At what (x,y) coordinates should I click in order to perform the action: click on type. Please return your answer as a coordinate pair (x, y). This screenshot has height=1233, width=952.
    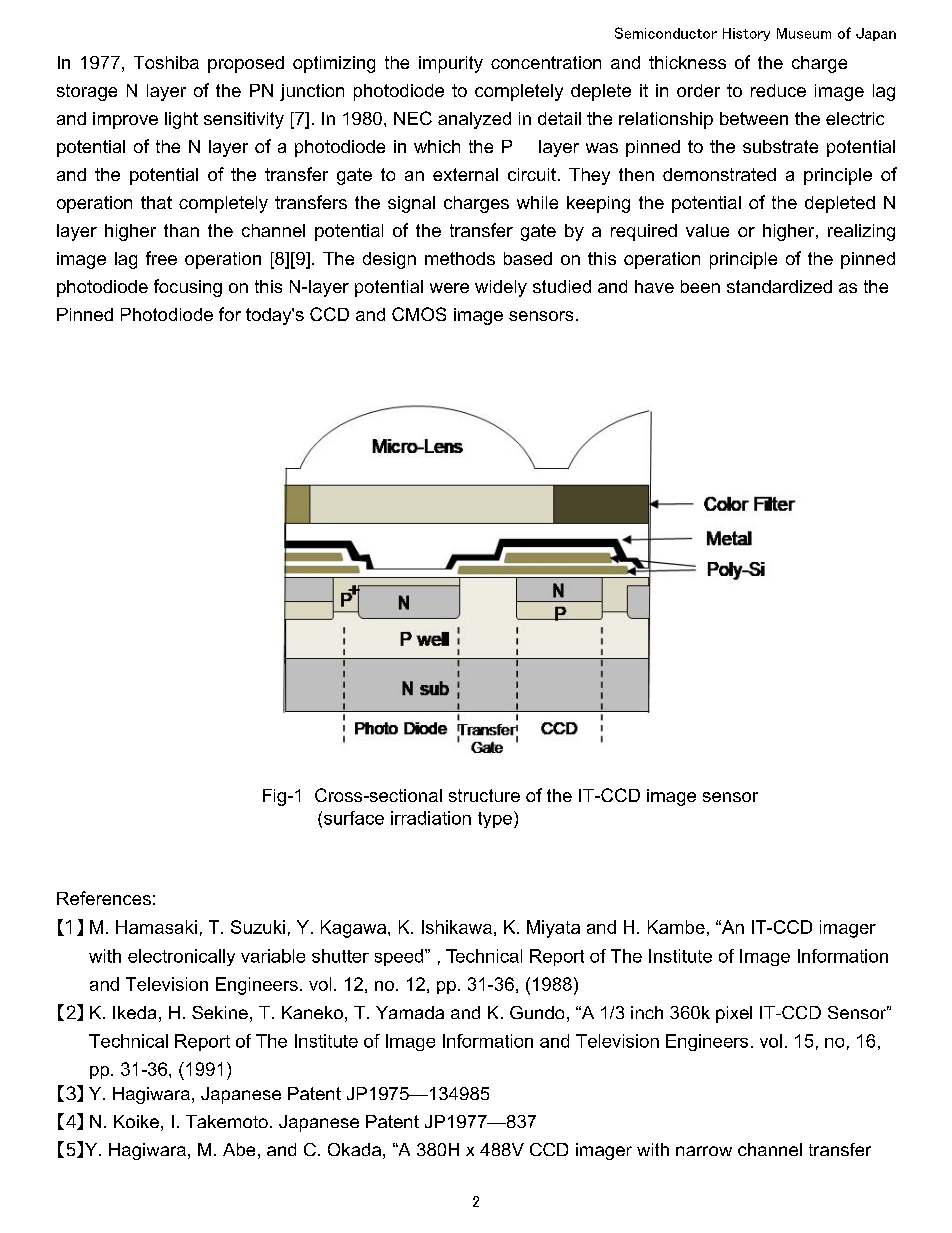
    Looking at the image, I should click on (495, 820).
